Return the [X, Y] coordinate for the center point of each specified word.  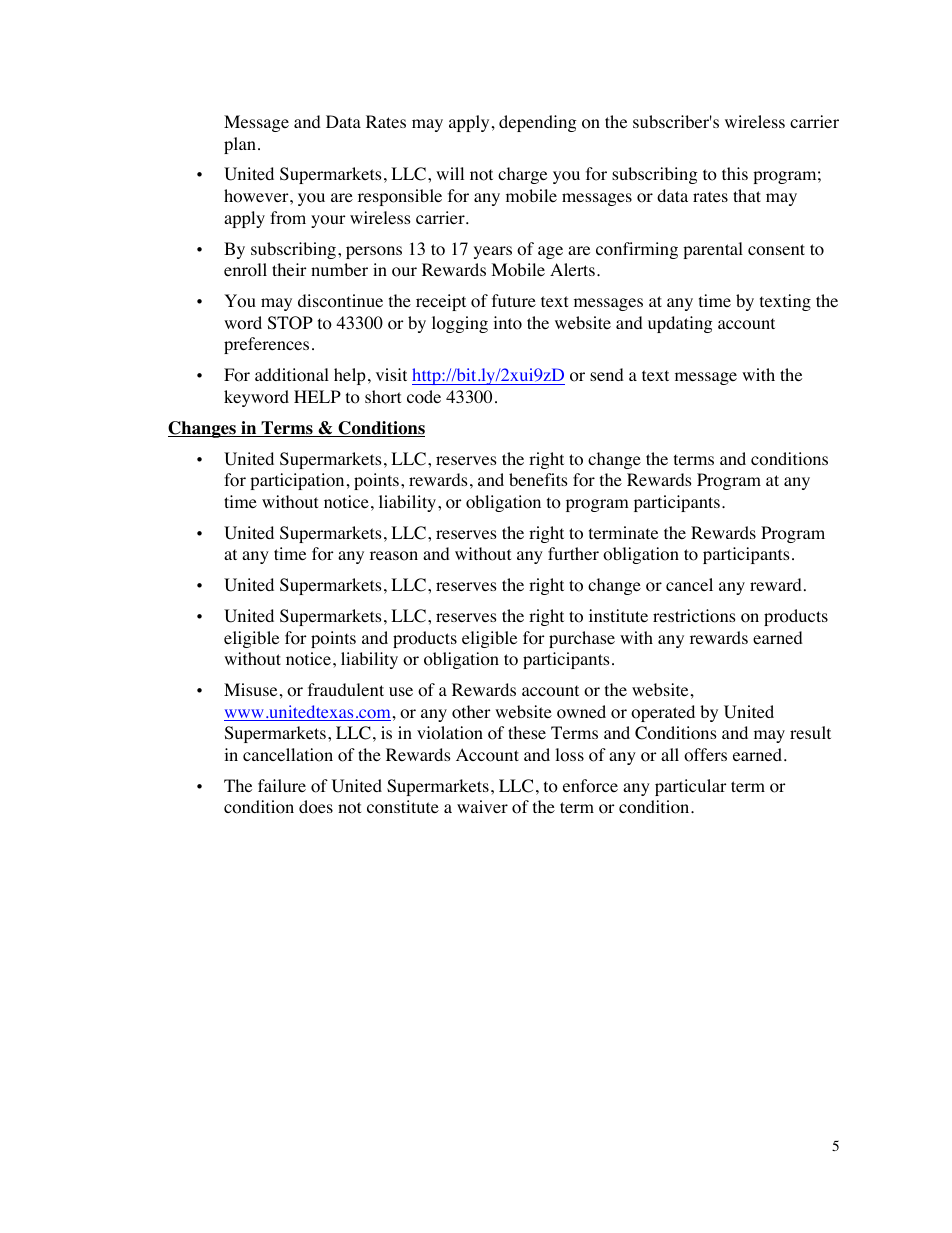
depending [538, 123]
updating [680, 324]
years [493, 252]
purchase [582, 639]
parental [713, 250]
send [607, 374]
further [573, 553]
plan [240, 145]
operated [663, 713]
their [289, 269]
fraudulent [346, 689]
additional [292, 375]
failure [282, 785]
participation [297, 481]
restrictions [694, 616]
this [735, 173]
